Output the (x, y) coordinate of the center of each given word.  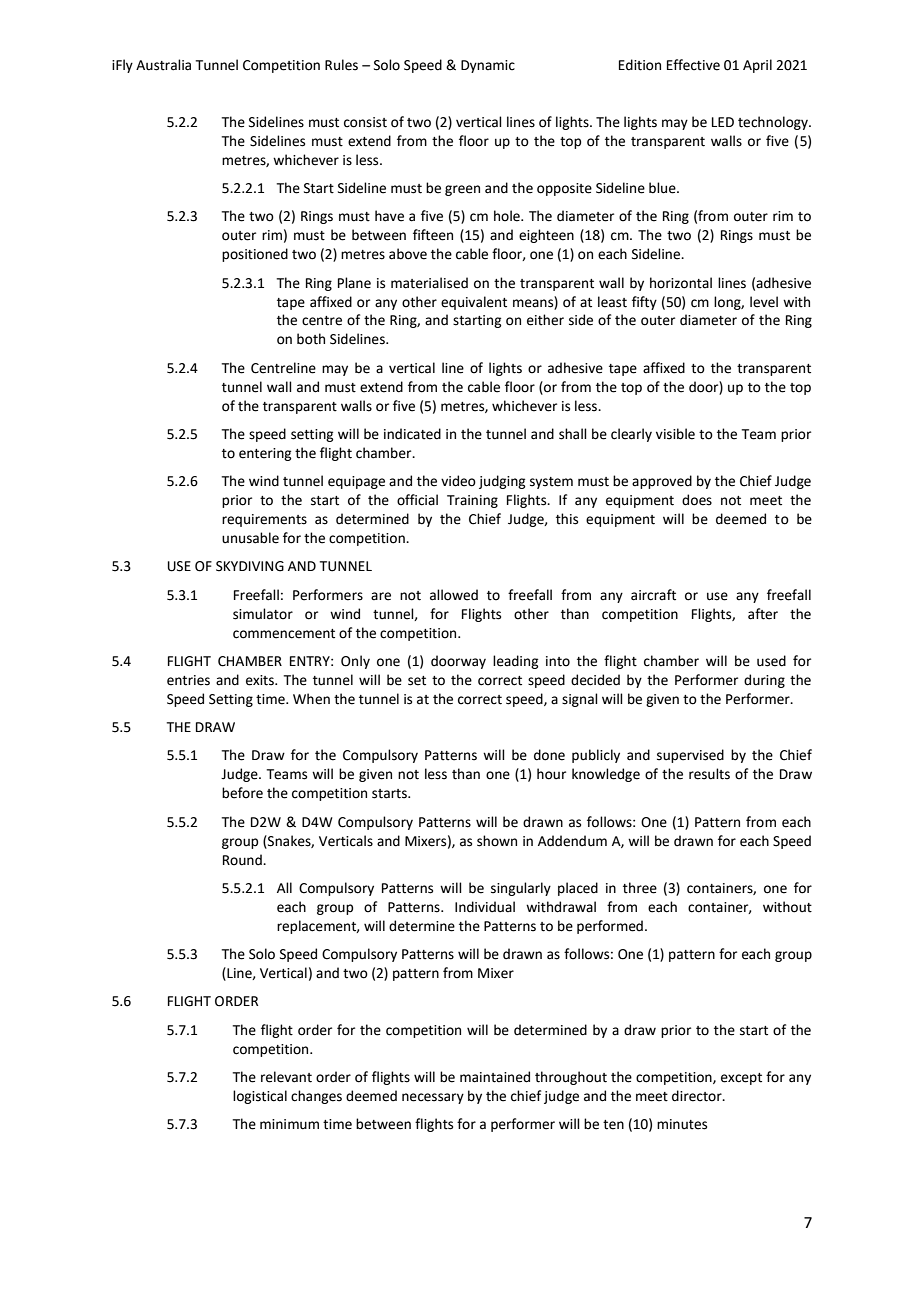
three (640, 888)
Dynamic (488, 66)
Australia (163, 65)
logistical (260, 1097)
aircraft (653, 595)
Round (243, 860)
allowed (454, 595)
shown (497, 841)
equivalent (474, 303)
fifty (644, 303)
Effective (693, 65)
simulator (263, 614)
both (311, 339)
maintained (495, 1077)
